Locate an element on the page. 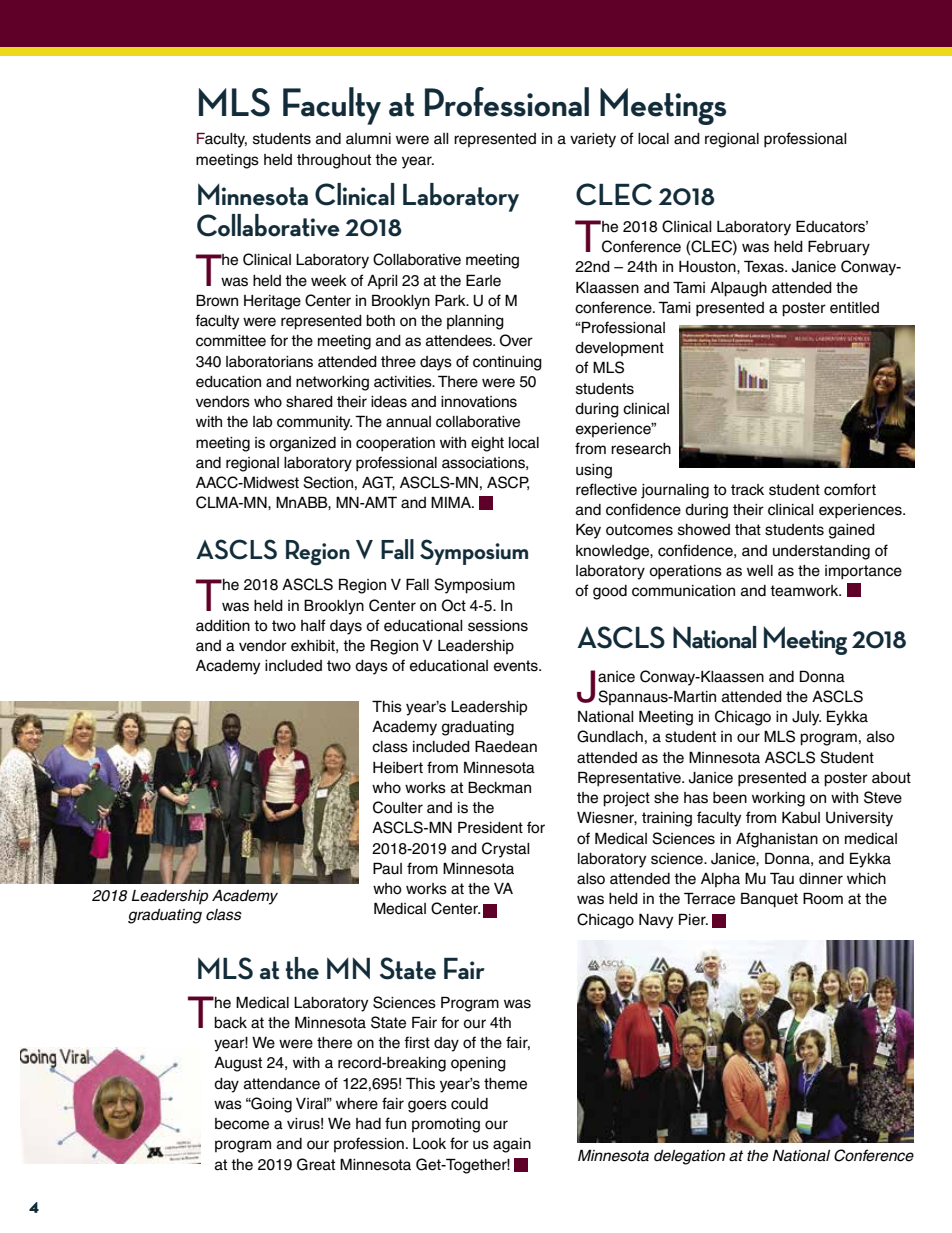  teamwork is located at coordinates (805, 591).
